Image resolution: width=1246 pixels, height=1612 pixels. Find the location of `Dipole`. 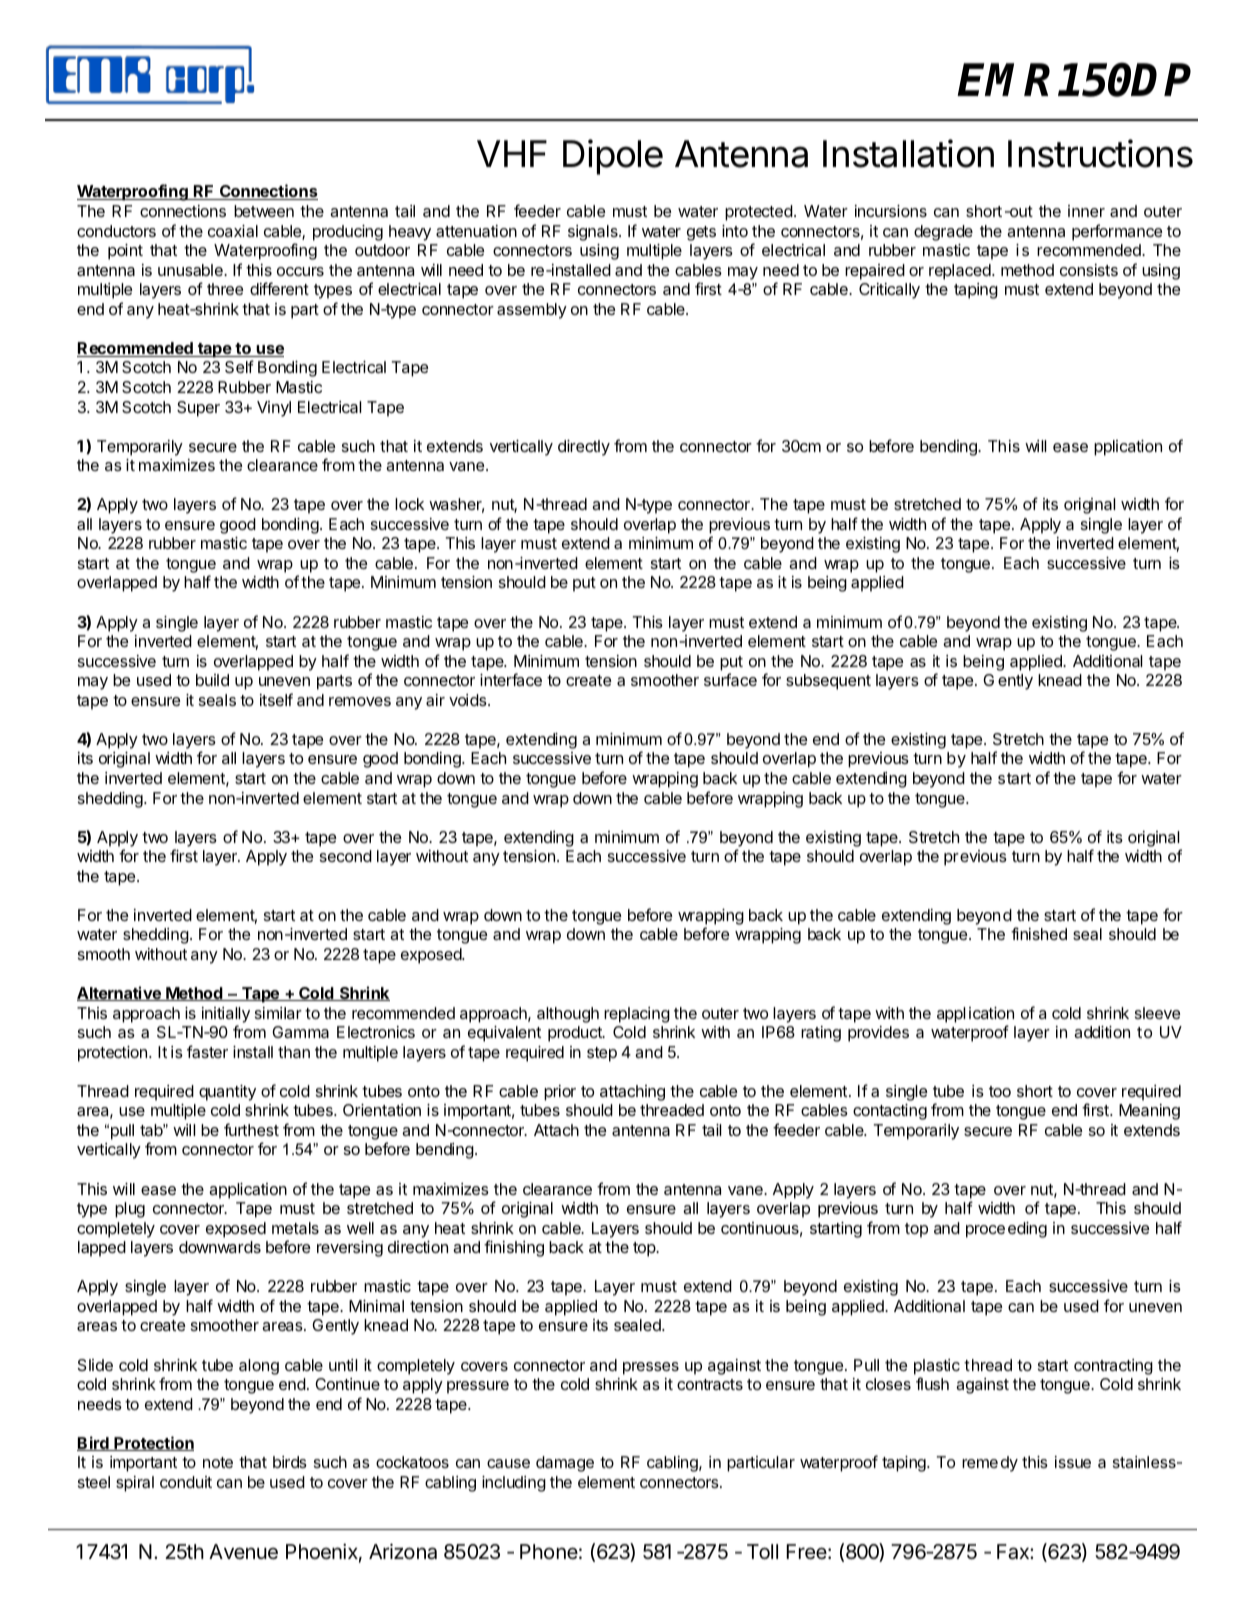

Dipole is located at coordinates (613, 157).
